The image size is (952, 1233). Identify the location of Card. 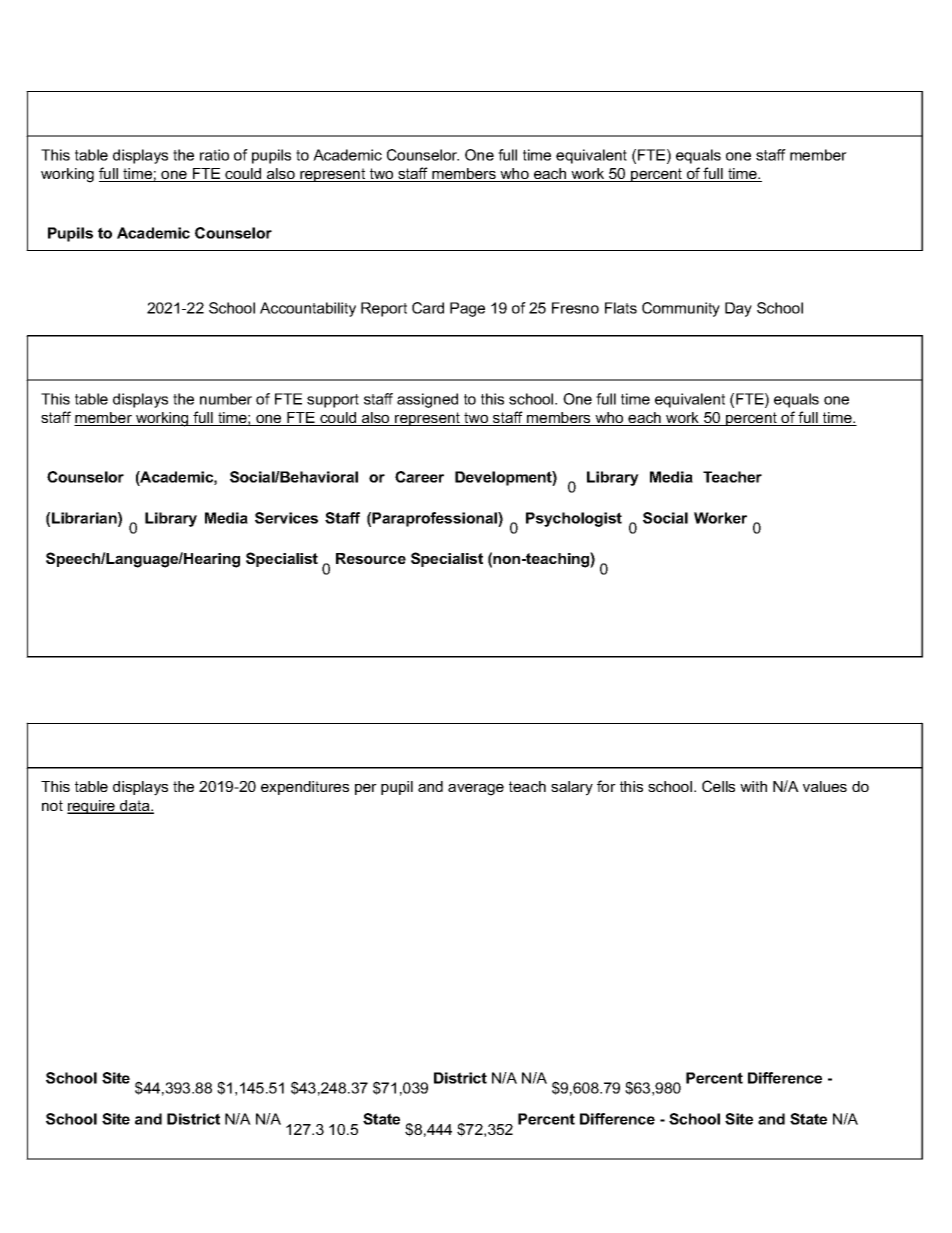
(428, 308).
